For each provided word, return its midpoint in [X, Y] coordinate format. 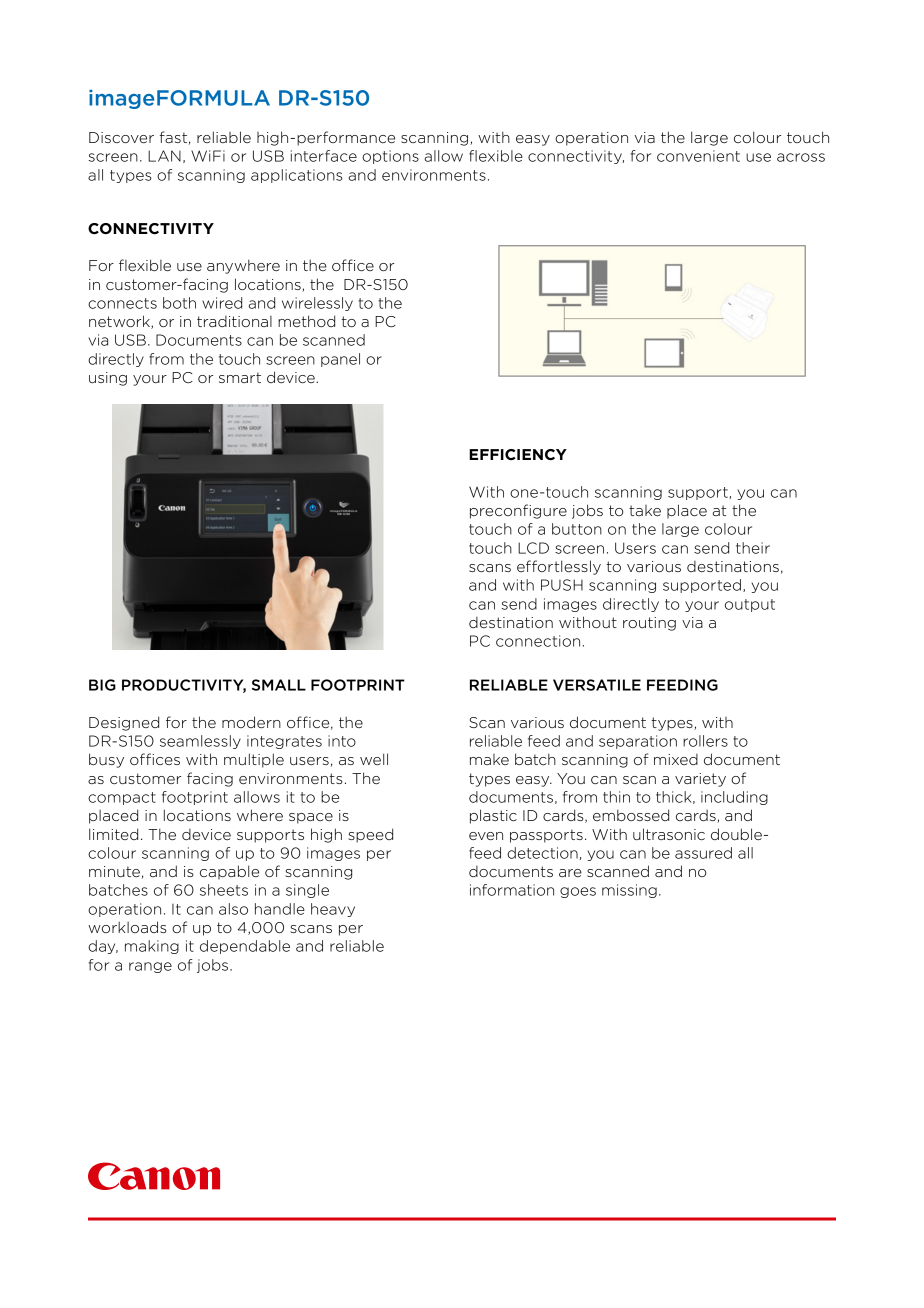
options [390, 157]
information [512, 890]
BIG [102, 685]
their [753, 548]
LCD [533, 548]
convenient [698, 156]
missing [629, 891]
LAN [164, 156]
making [152, 947]
